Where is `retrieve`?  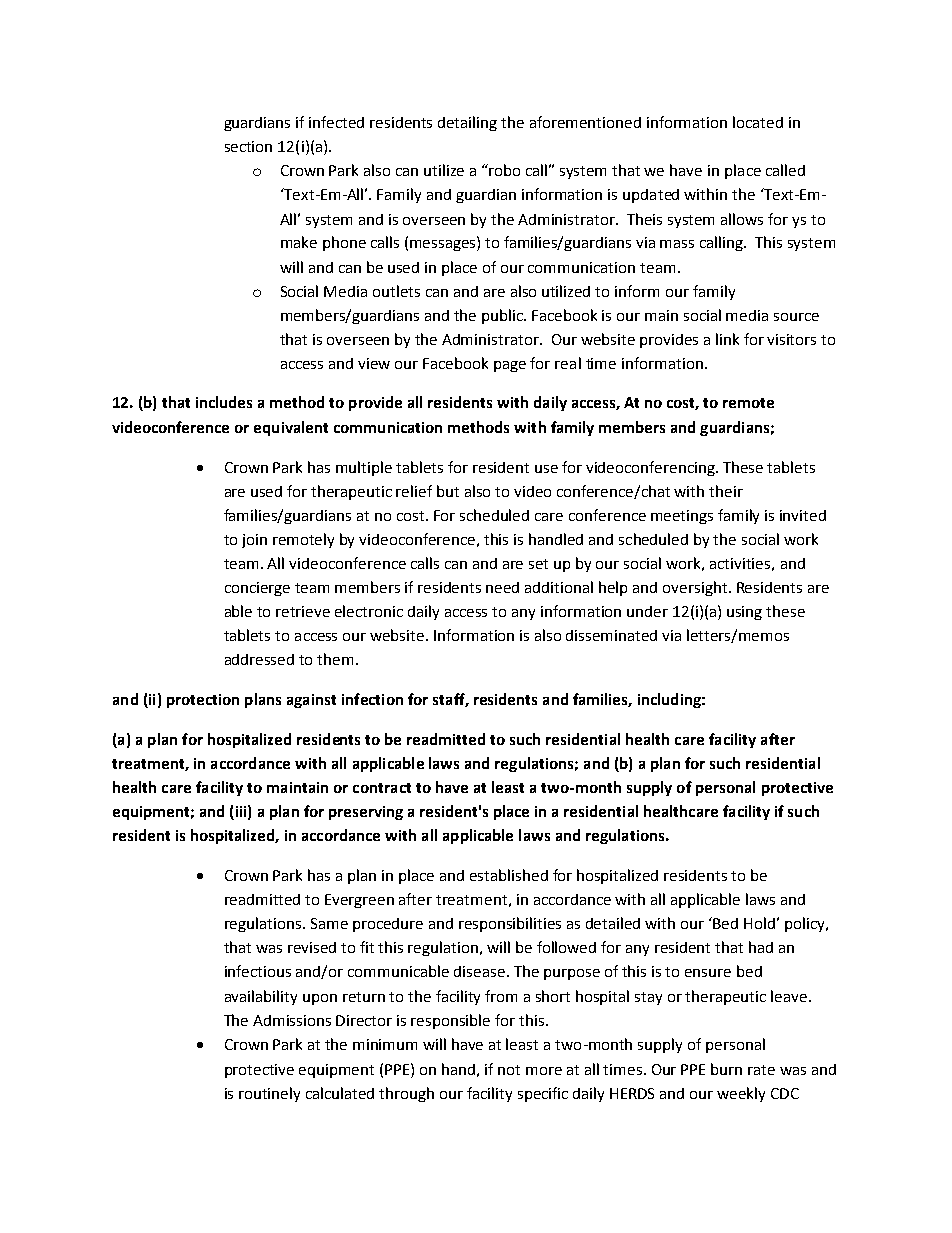 retrieve is located at coordinates (303, 611).
